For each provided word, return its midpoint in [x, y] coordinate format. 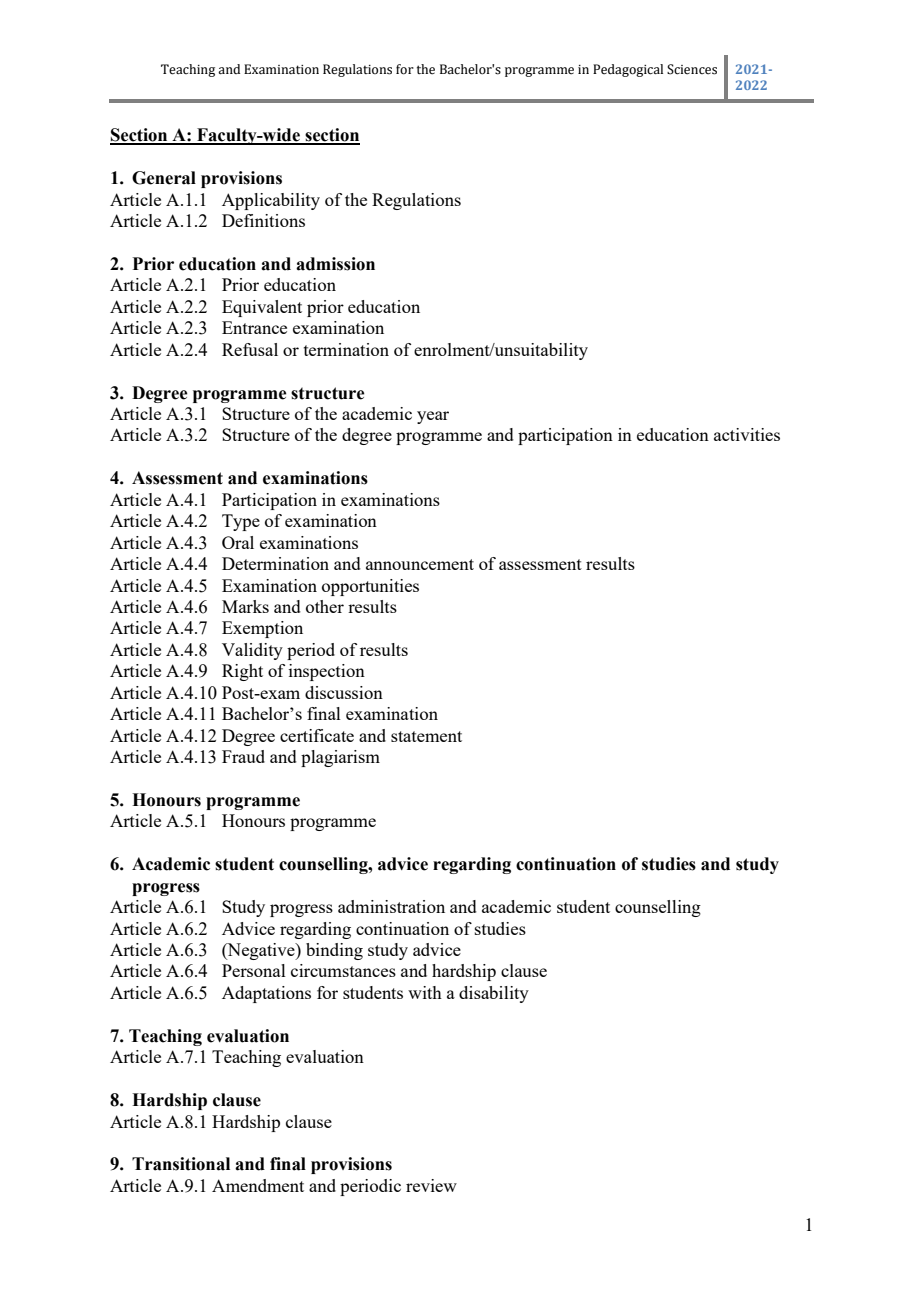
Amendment [258, 1185]
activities [747, 434]
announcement [420, 564]
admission [335, 264]
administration [391, 906]
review [431, 1185]
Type [241, 522]
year [433, 417]
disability [494, 994]
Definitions [263, 220]
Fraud [243, 756]
